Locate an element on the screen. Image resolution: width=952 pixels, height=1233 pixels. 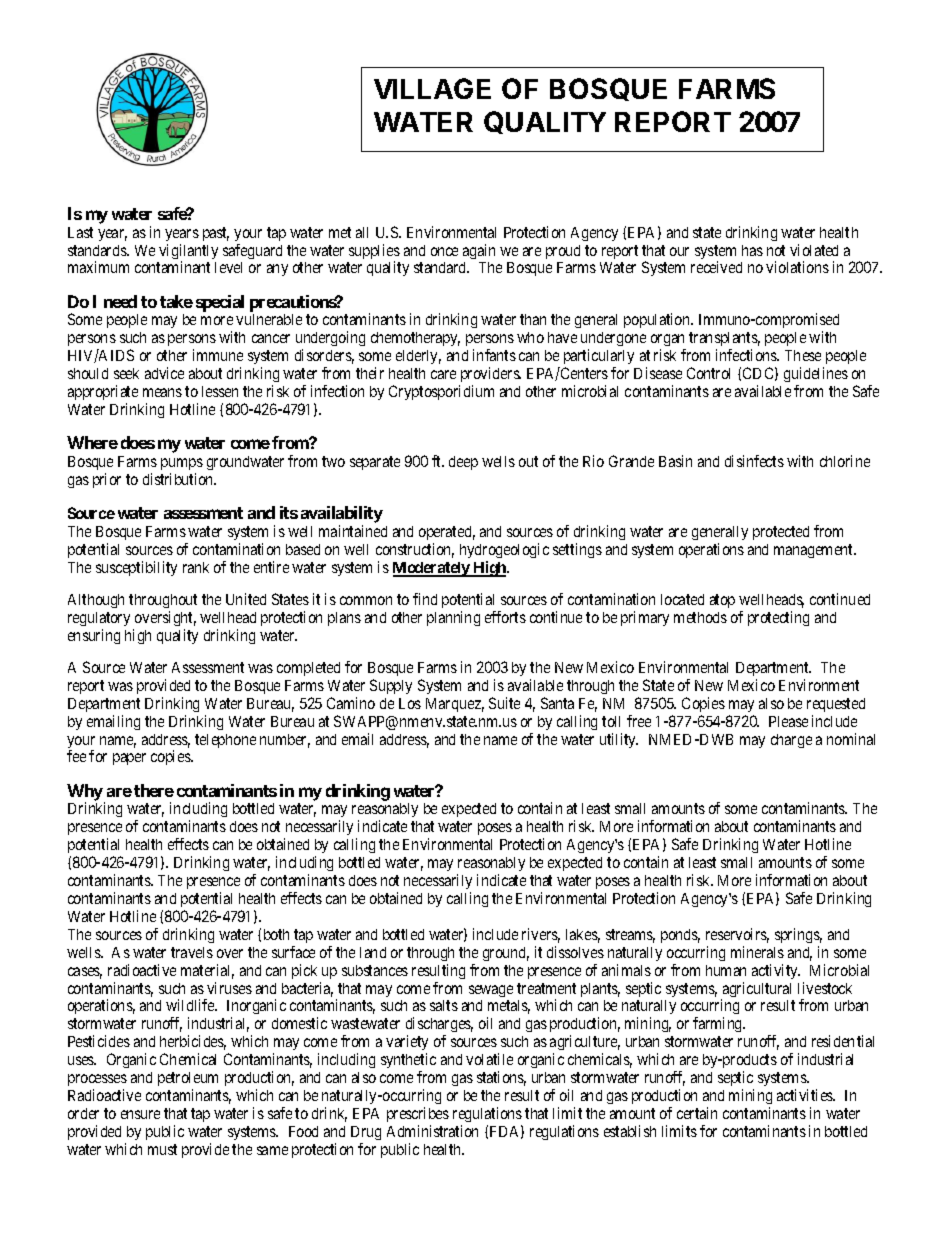
VILLAGE is located at coordinates (432, 88).
